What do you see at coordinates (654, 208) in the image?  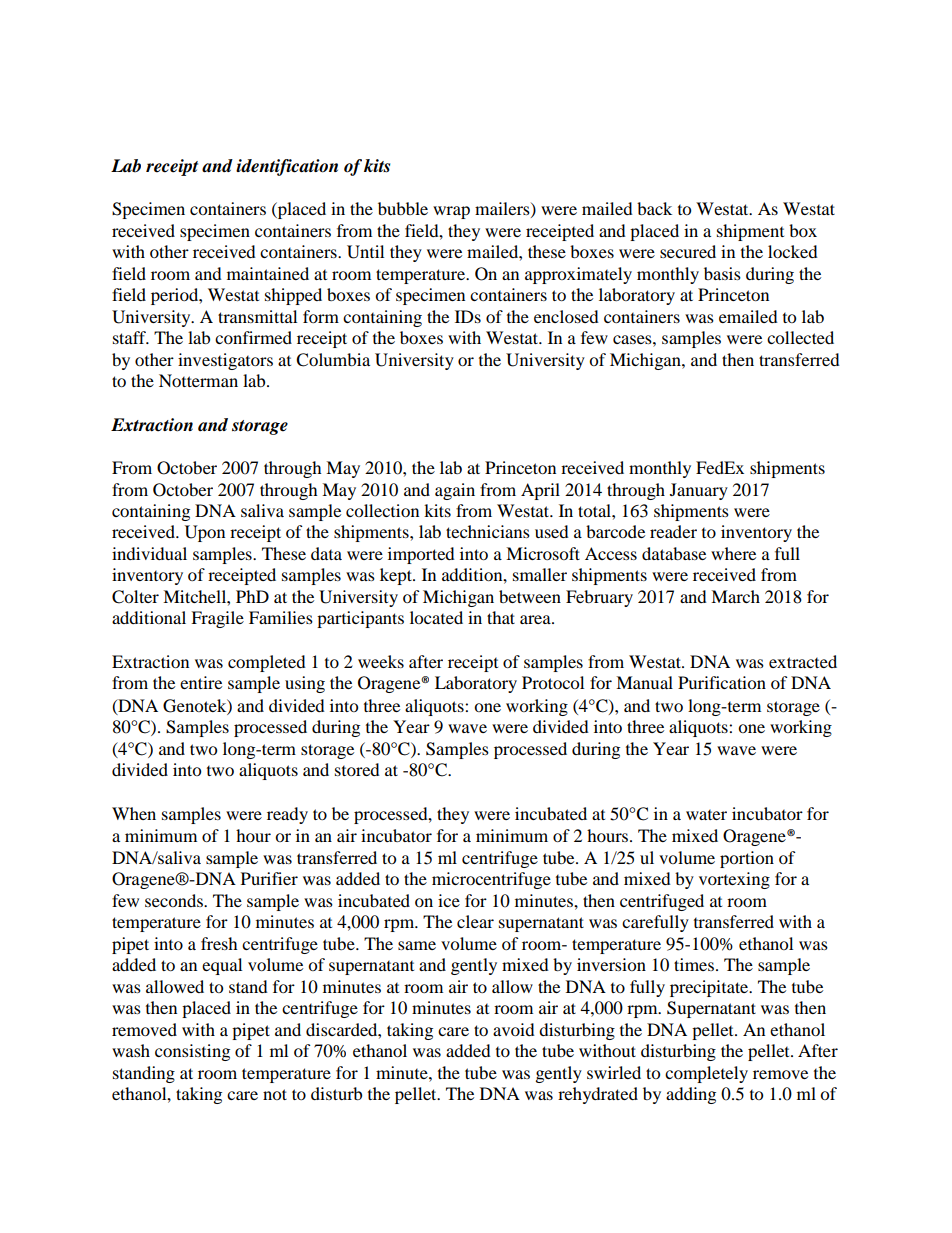 I see `back` at bounding box center [654, 208].
